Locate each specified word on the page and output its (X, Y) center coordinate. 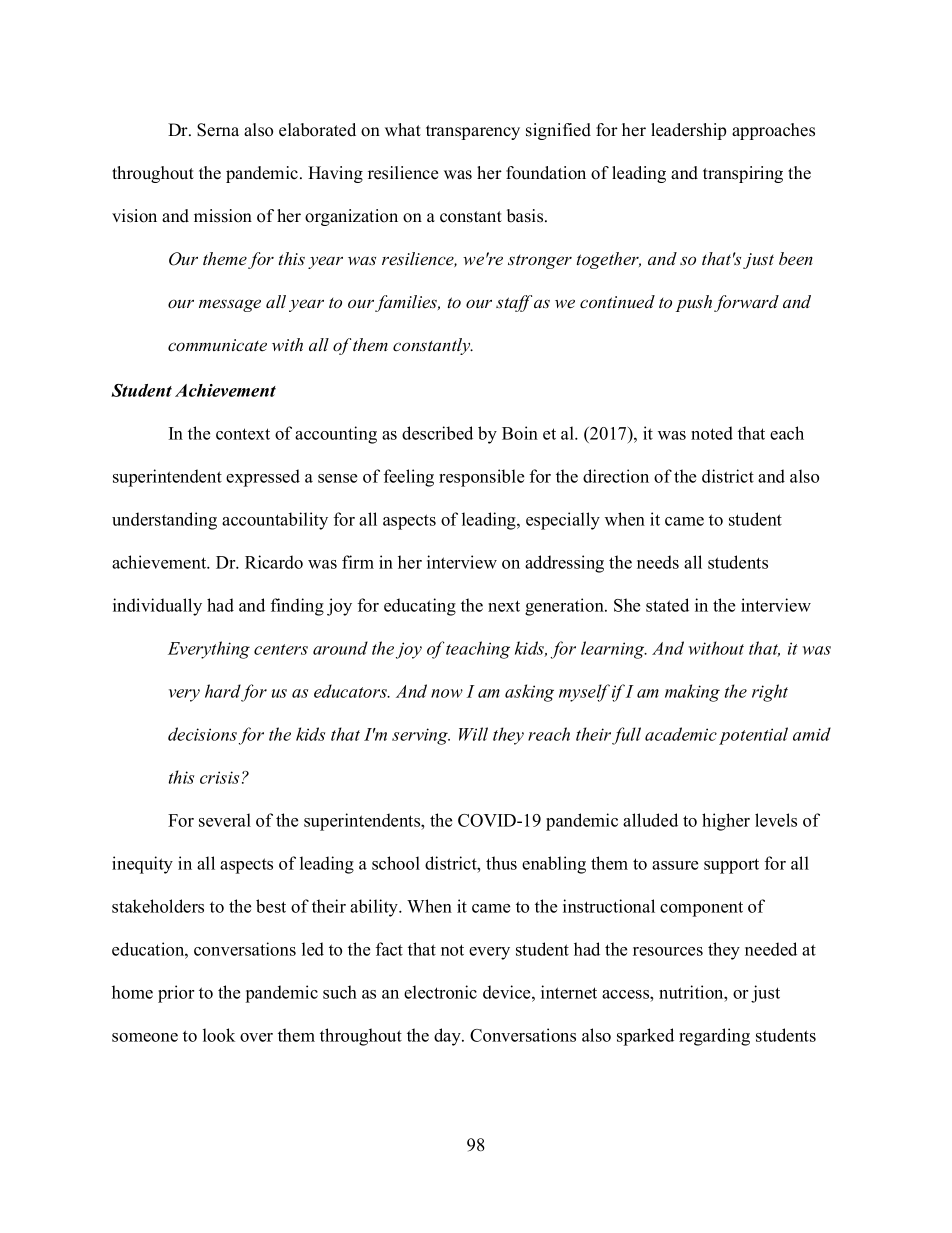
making (692, 693)
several (225, 820)
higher (726, 822)
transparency (473, 132)
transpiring (743, 174)
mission (223, 216)
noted (712, 433)
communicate (217, 345)
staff (514, 303)
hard (223, 691)
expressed (263, 478)
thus (501, 863)
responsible (481, 478)
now (447, 693)
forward (746, 303)
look (219, 1035)
